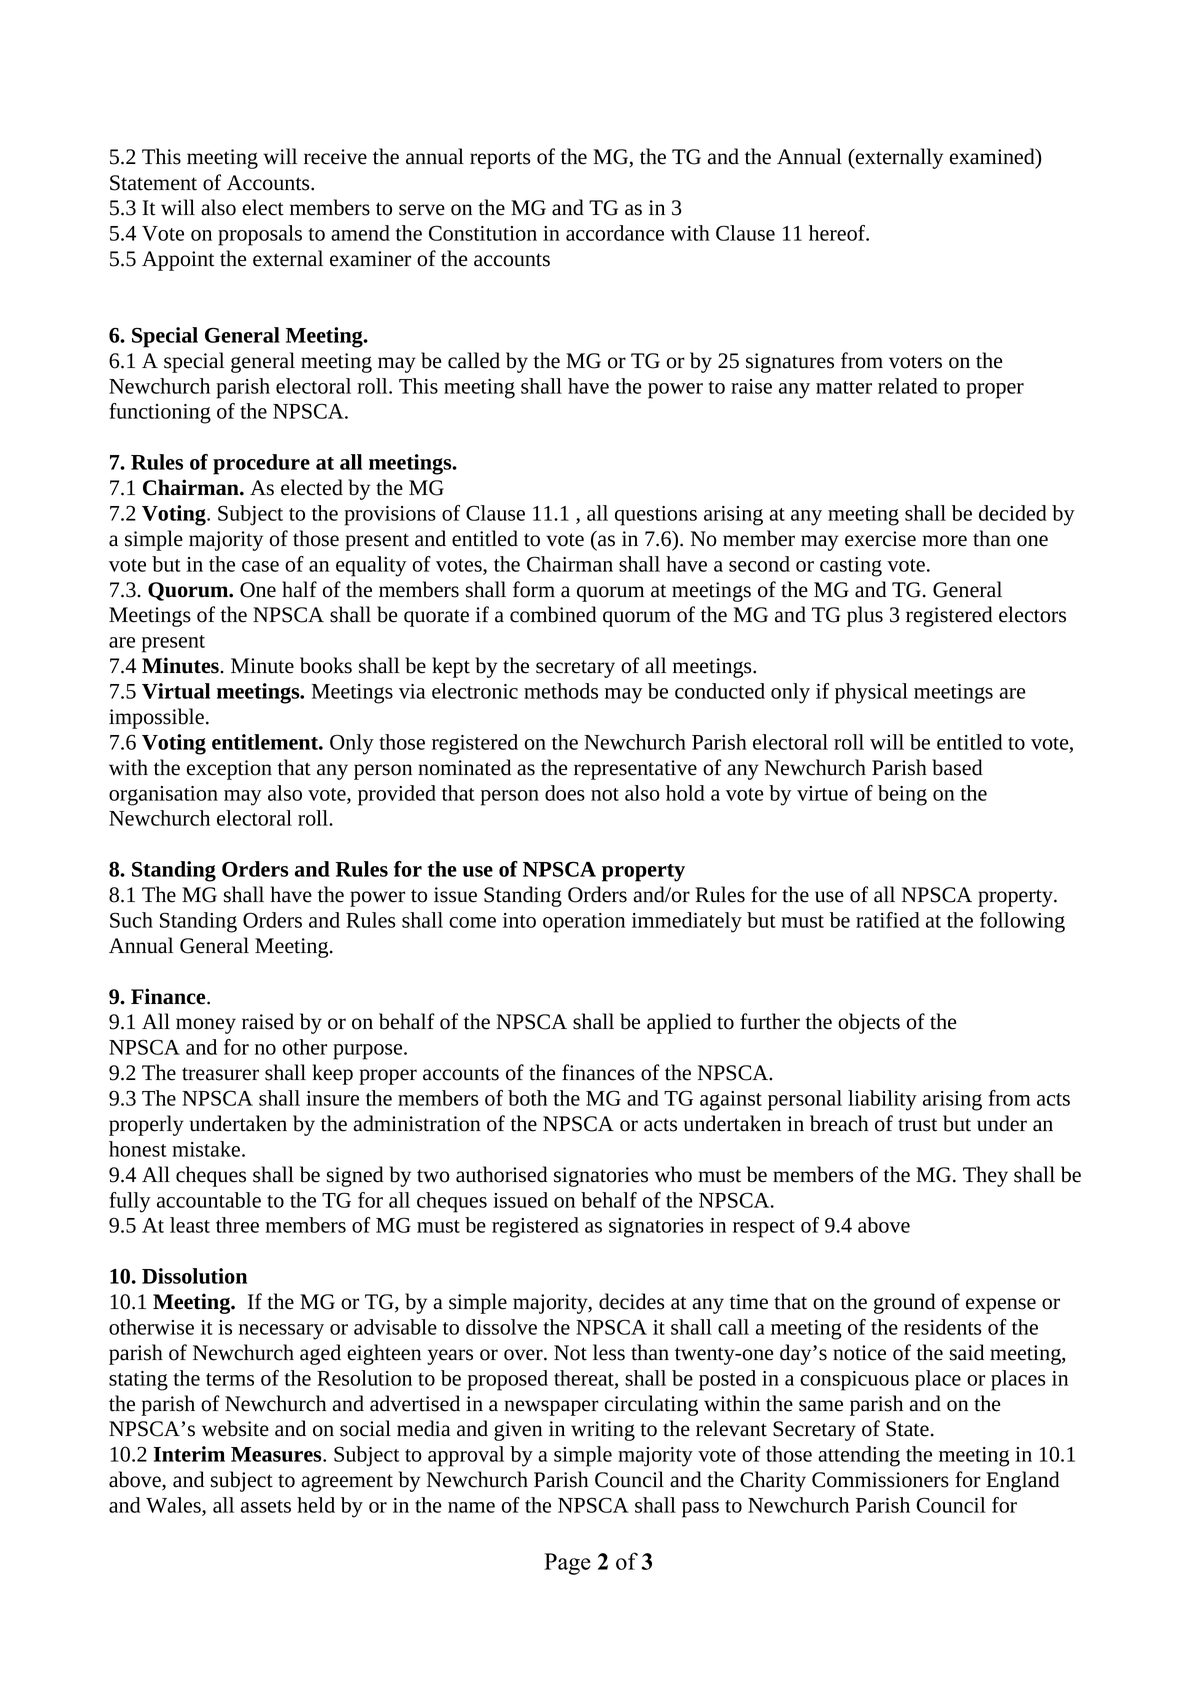 Image resolution: width=1197 pixels, height=1693 pixels. What do you see at coordinates (260, 235) in the page?
I see `proposals` at bounding box center [260, 235].
